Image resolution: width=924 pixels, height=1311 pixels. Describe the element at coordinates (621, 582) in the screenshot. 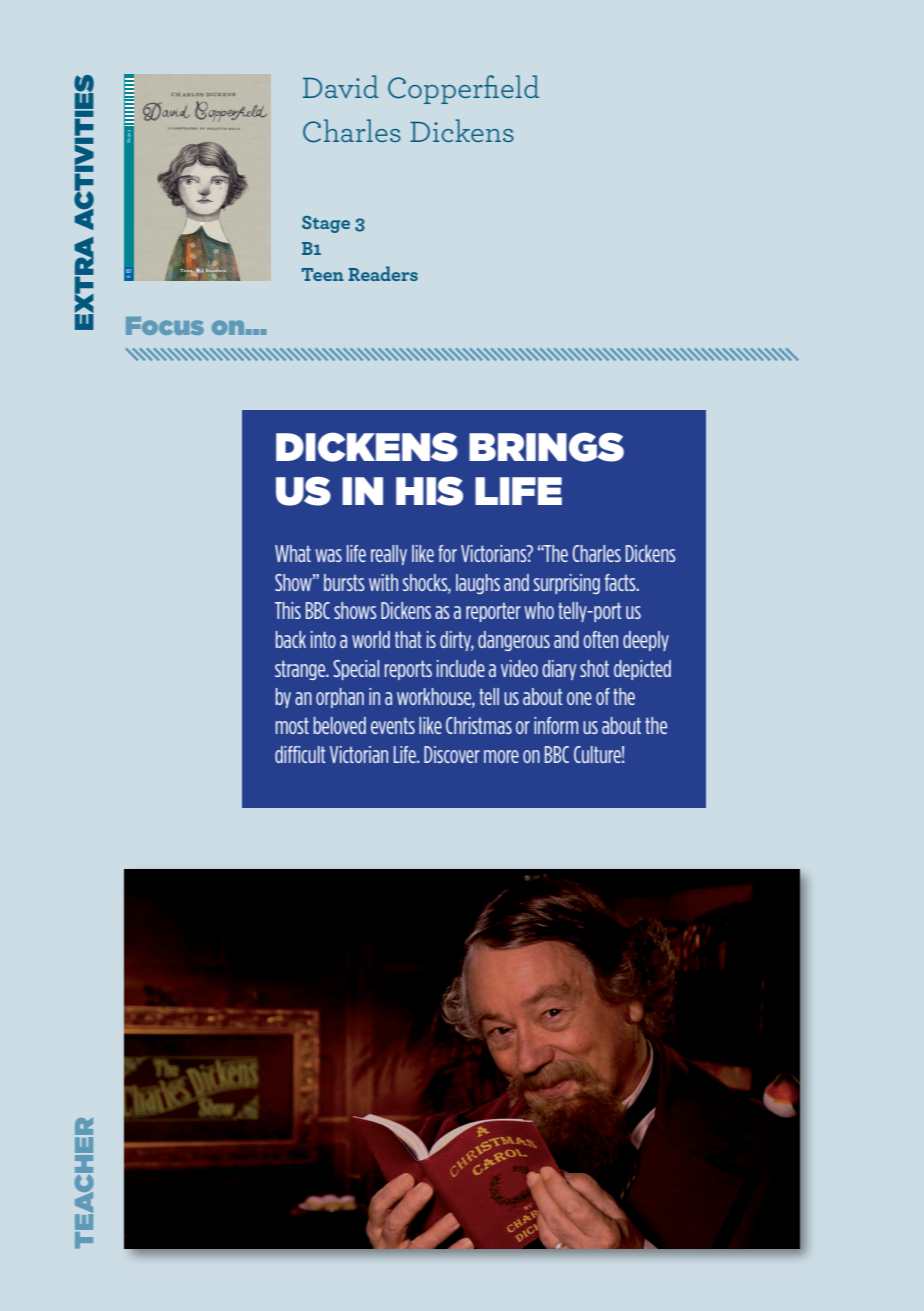

I see `facts` at that location.
